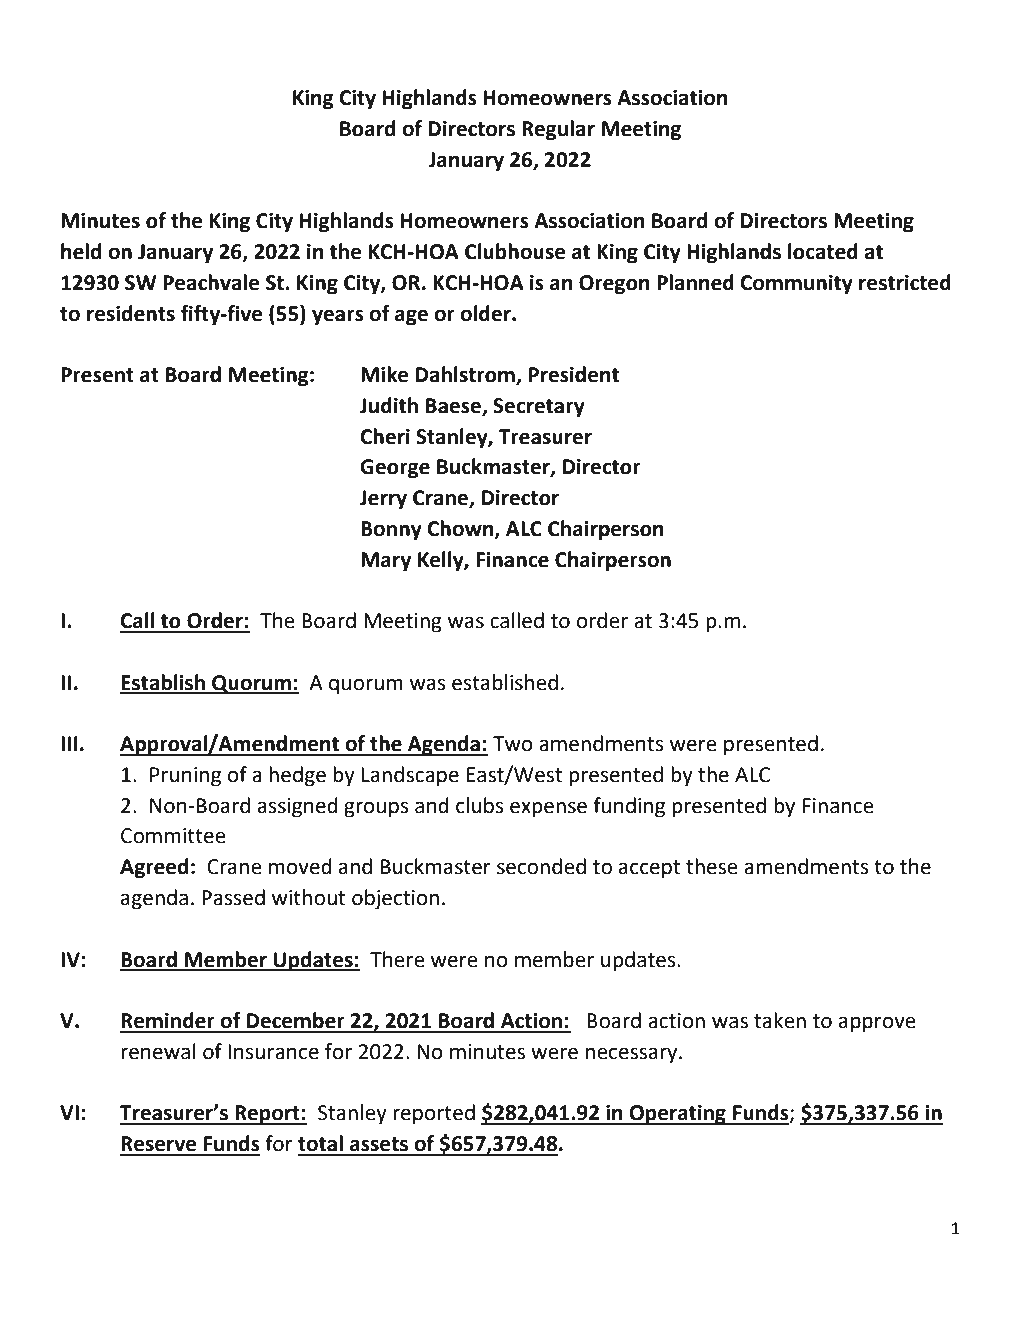  What do you see at coordinates (573, 374) in the screenshot?
I see `President` at bounding box center [573, 374].
